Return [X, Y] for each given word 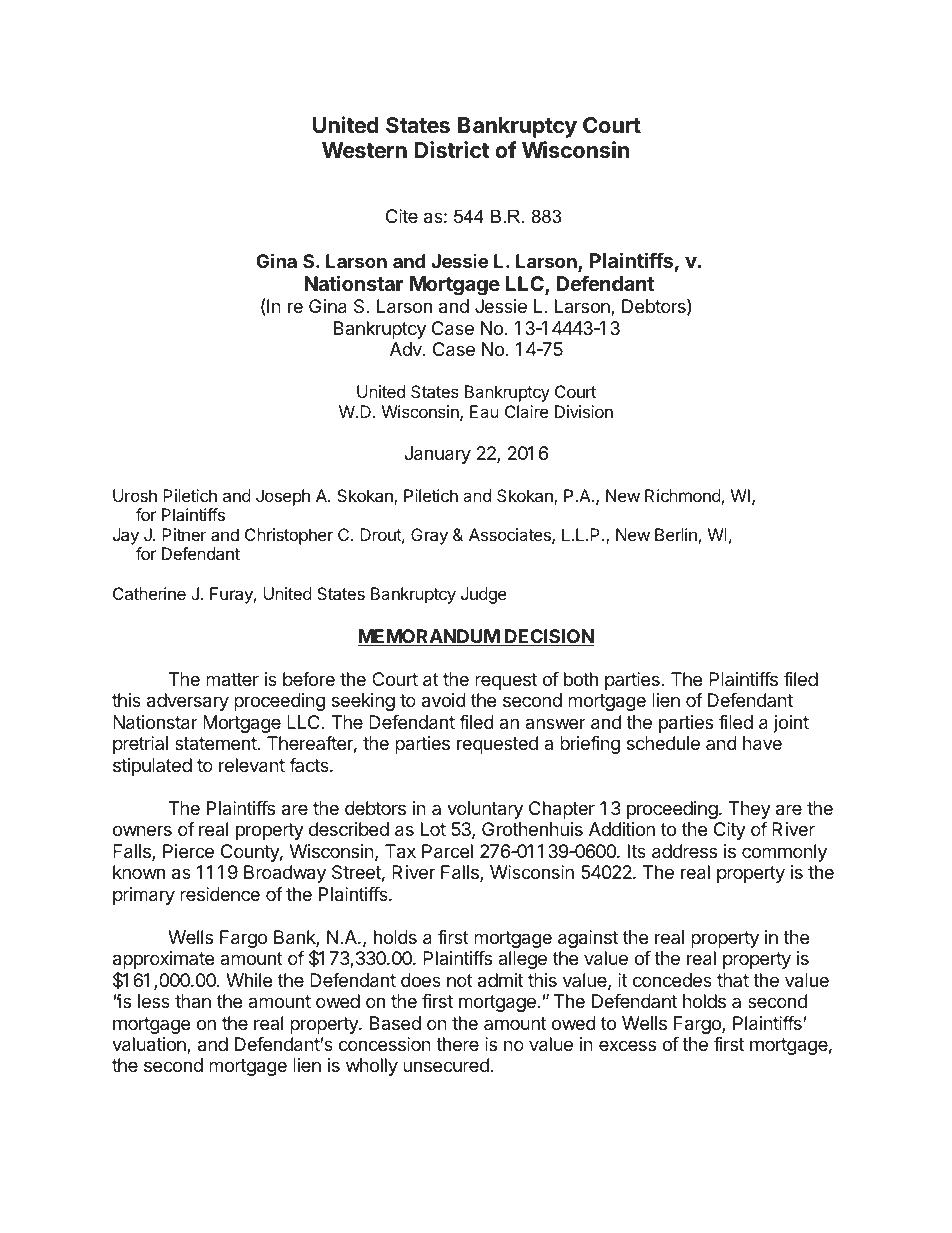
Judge [484, 595]
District [452, 150]
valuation [150, 1045]
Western [364, 150]
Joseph [283, 497]
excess [627, 1045]
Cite [402, 216]
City [730, 831]
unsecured [446, 1065]
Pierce [188, 851]
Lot [433, 829]
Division [584, 411]
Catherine [149, 593]
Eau [484, 411]
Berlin [676, 534]
